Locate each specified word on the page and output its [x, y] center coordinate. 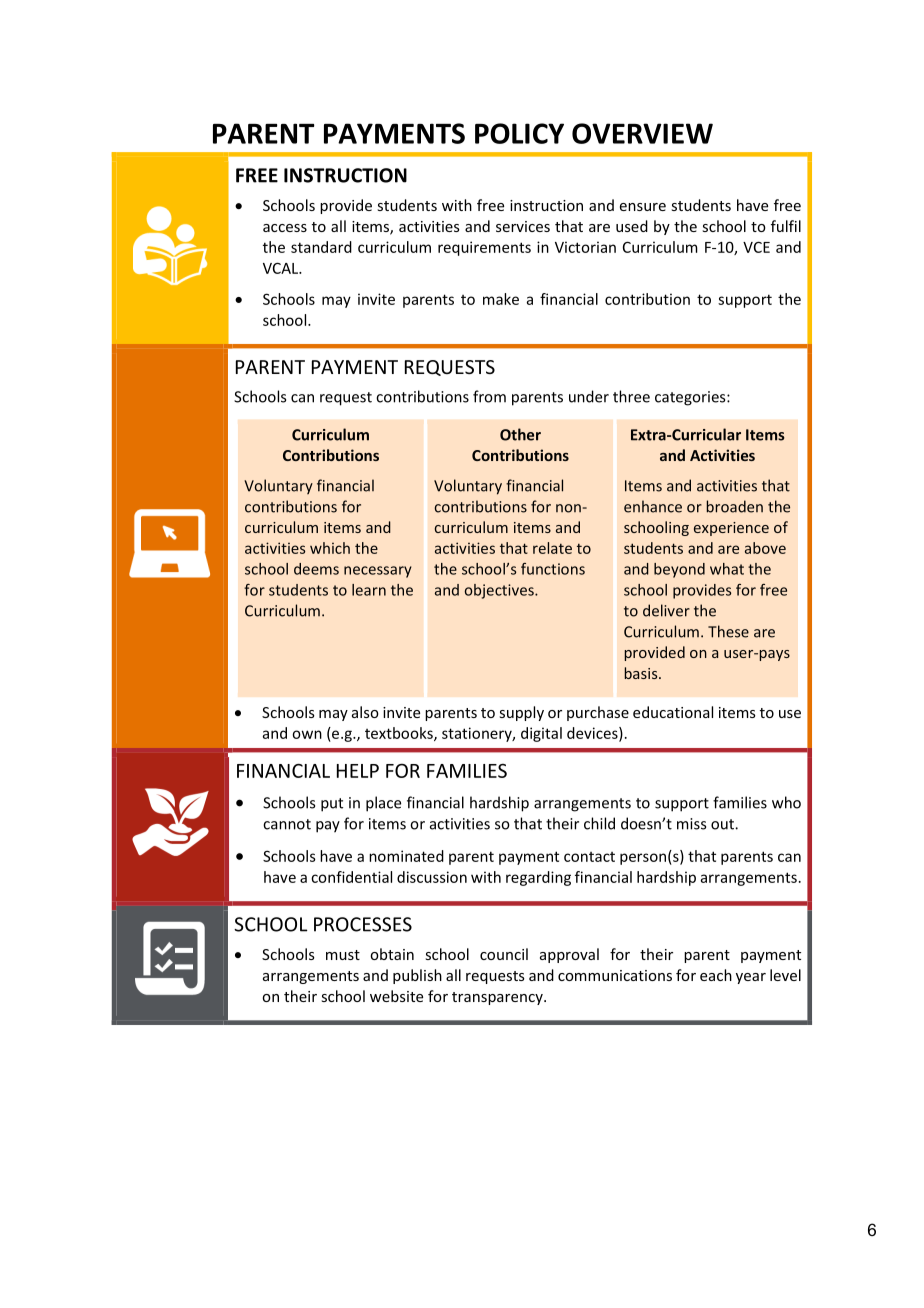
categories [691, 398]
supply [521, 713]
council [504, 954]
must [343, 955]
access [285, 228]
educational [673, 712]
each [716, 975]
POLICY [519, 133]
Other [520, 434]
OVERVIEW [642, 133]
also [365, 712]
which [330, 548]
